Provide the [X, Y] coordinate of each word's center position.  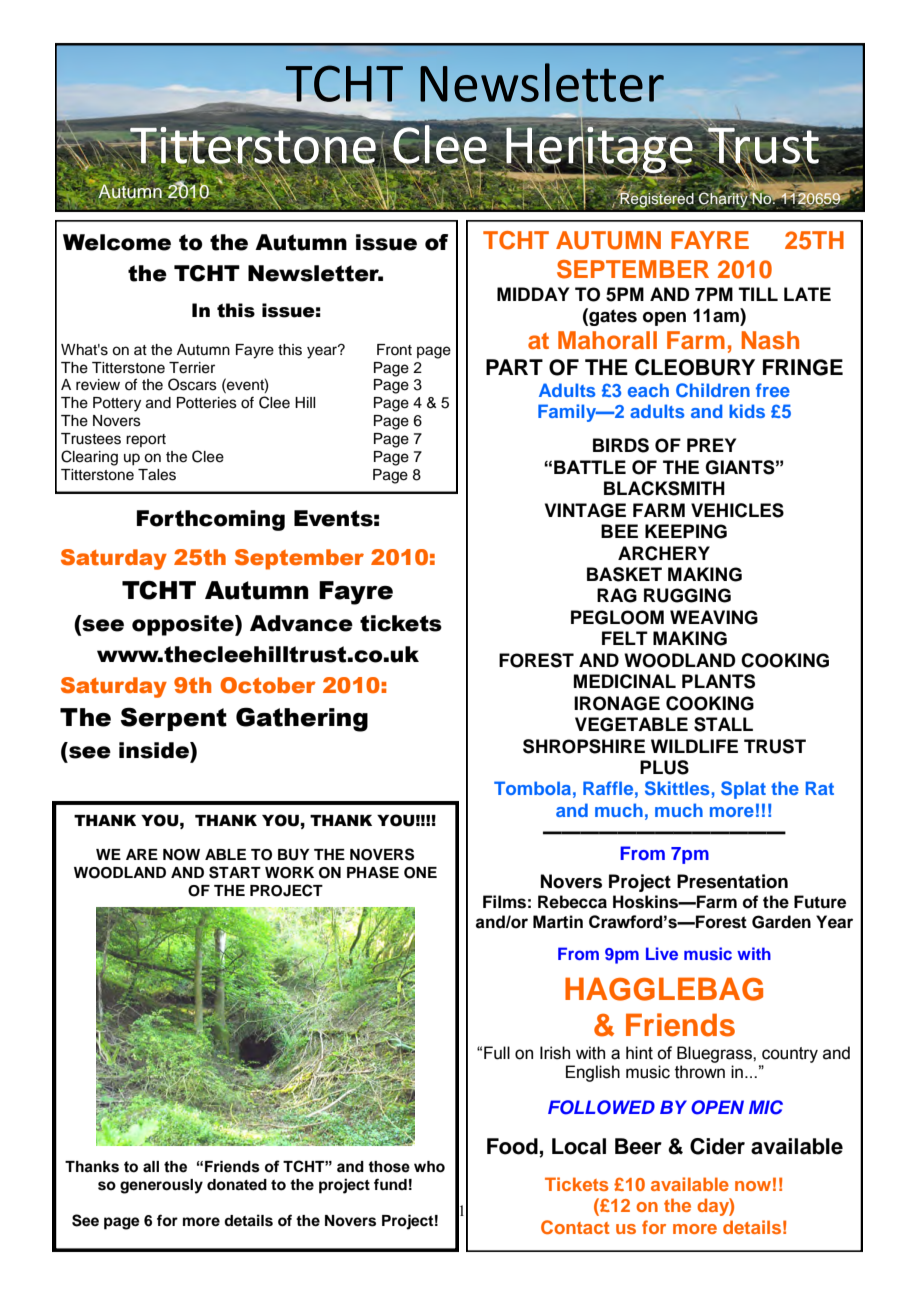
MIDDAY [533, 294]
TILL [758, 294]
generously [161, 1186]
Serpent [173, 719]
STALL [723, 724]
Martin [558, 922]
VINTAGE [585, 510]
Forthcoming [211, 520]
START [235, 872]
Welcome [117, 242]
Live [662, 953]
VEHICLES [737, 510]
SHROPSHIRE [584, 746]
